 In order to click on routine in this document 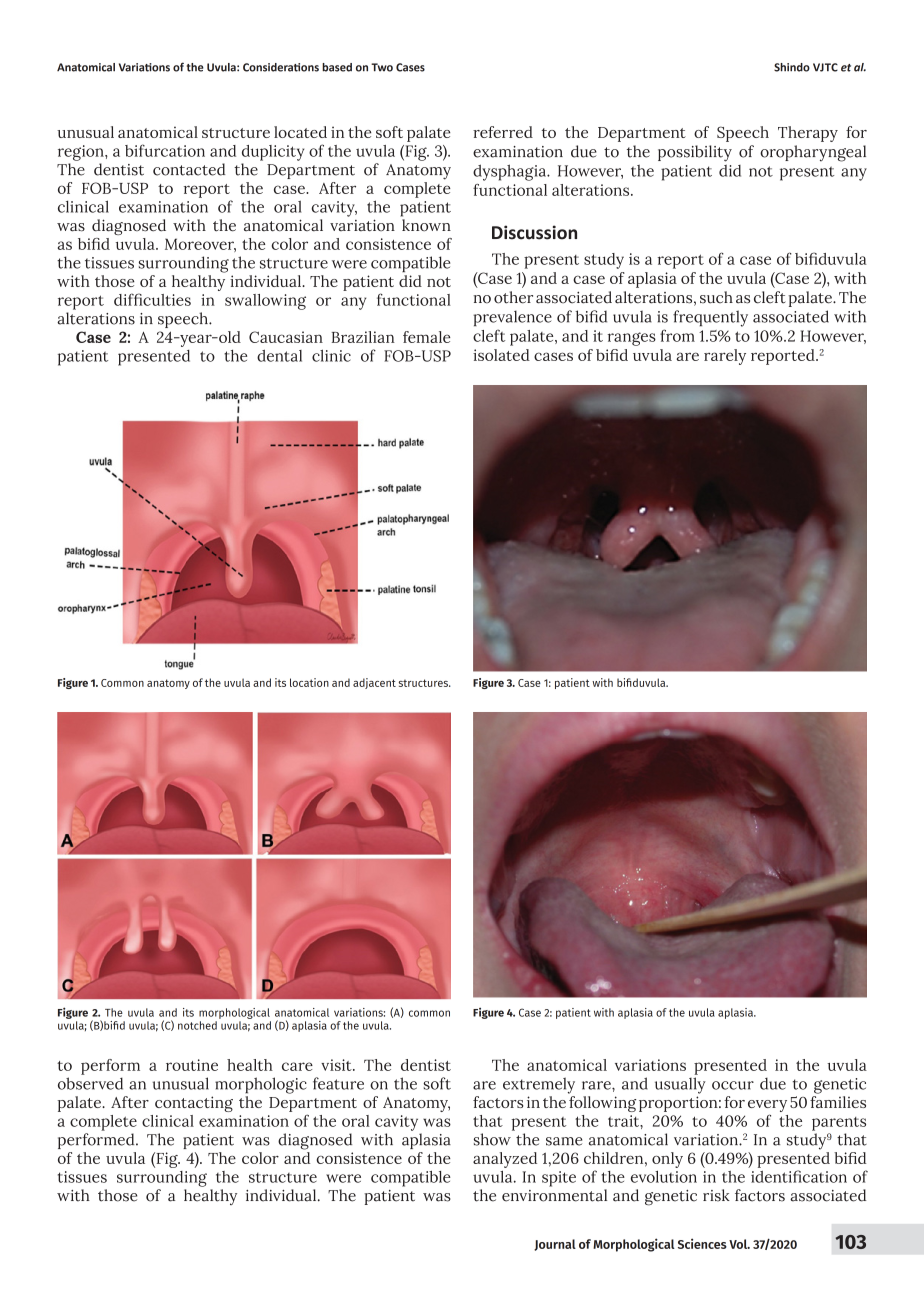, I will do `click(192, 1065)`.
